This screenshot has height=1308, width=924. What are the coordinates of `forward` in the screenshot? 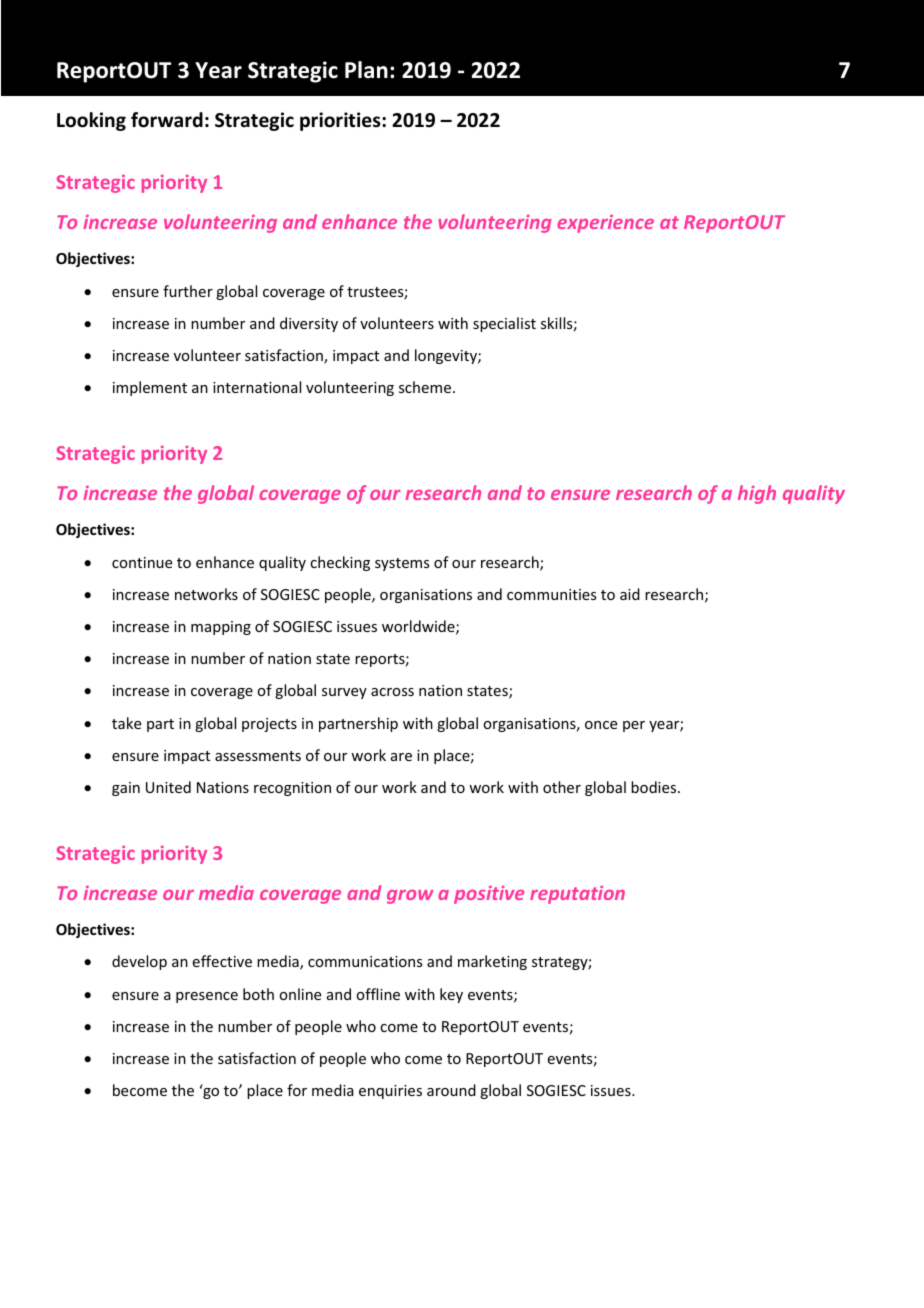 It's located at (167, 120).
